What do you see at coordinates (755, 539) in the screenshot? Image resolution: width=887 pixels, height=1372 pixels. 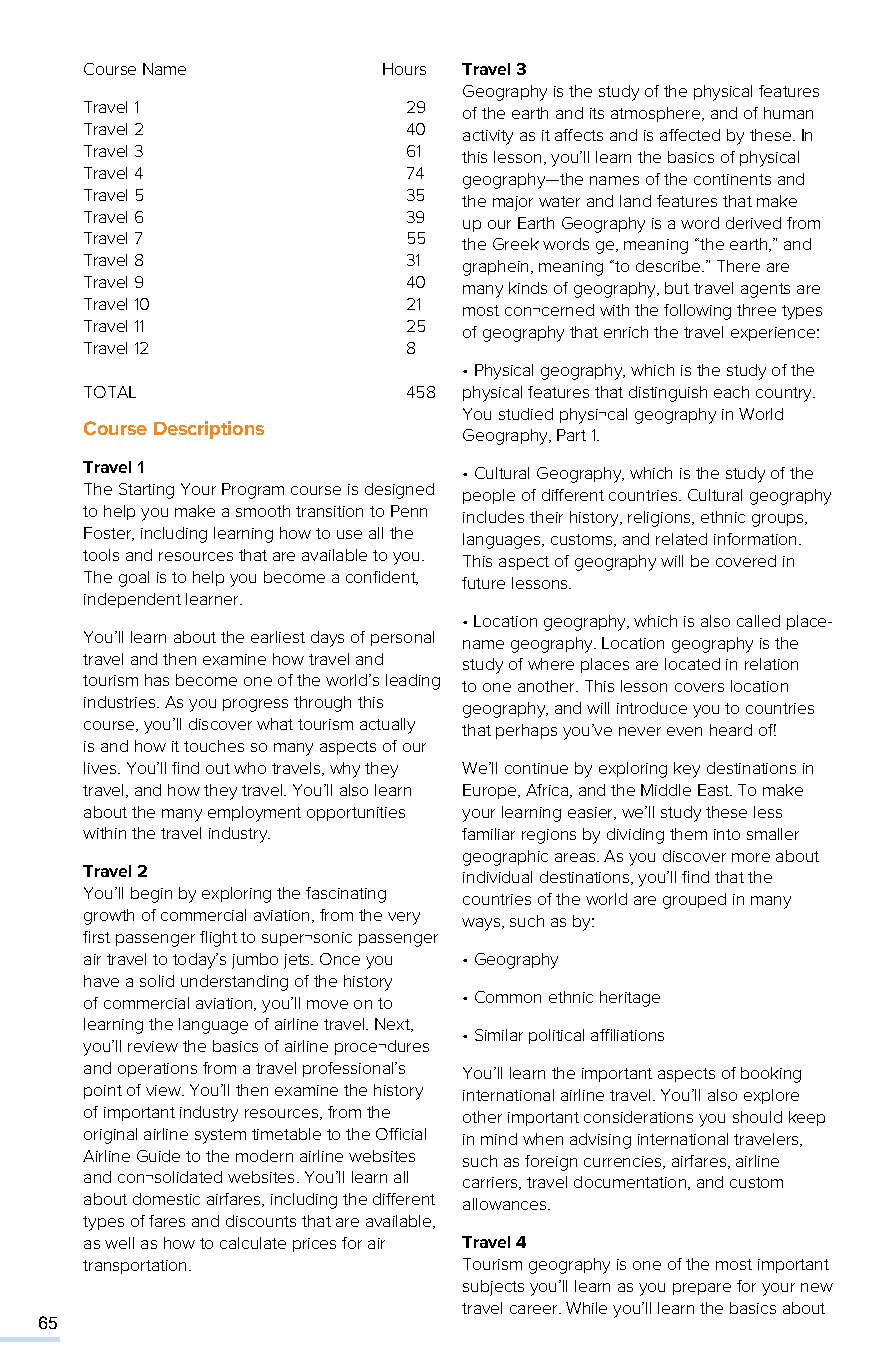 I see `information` at bounding box center [755, 539].
